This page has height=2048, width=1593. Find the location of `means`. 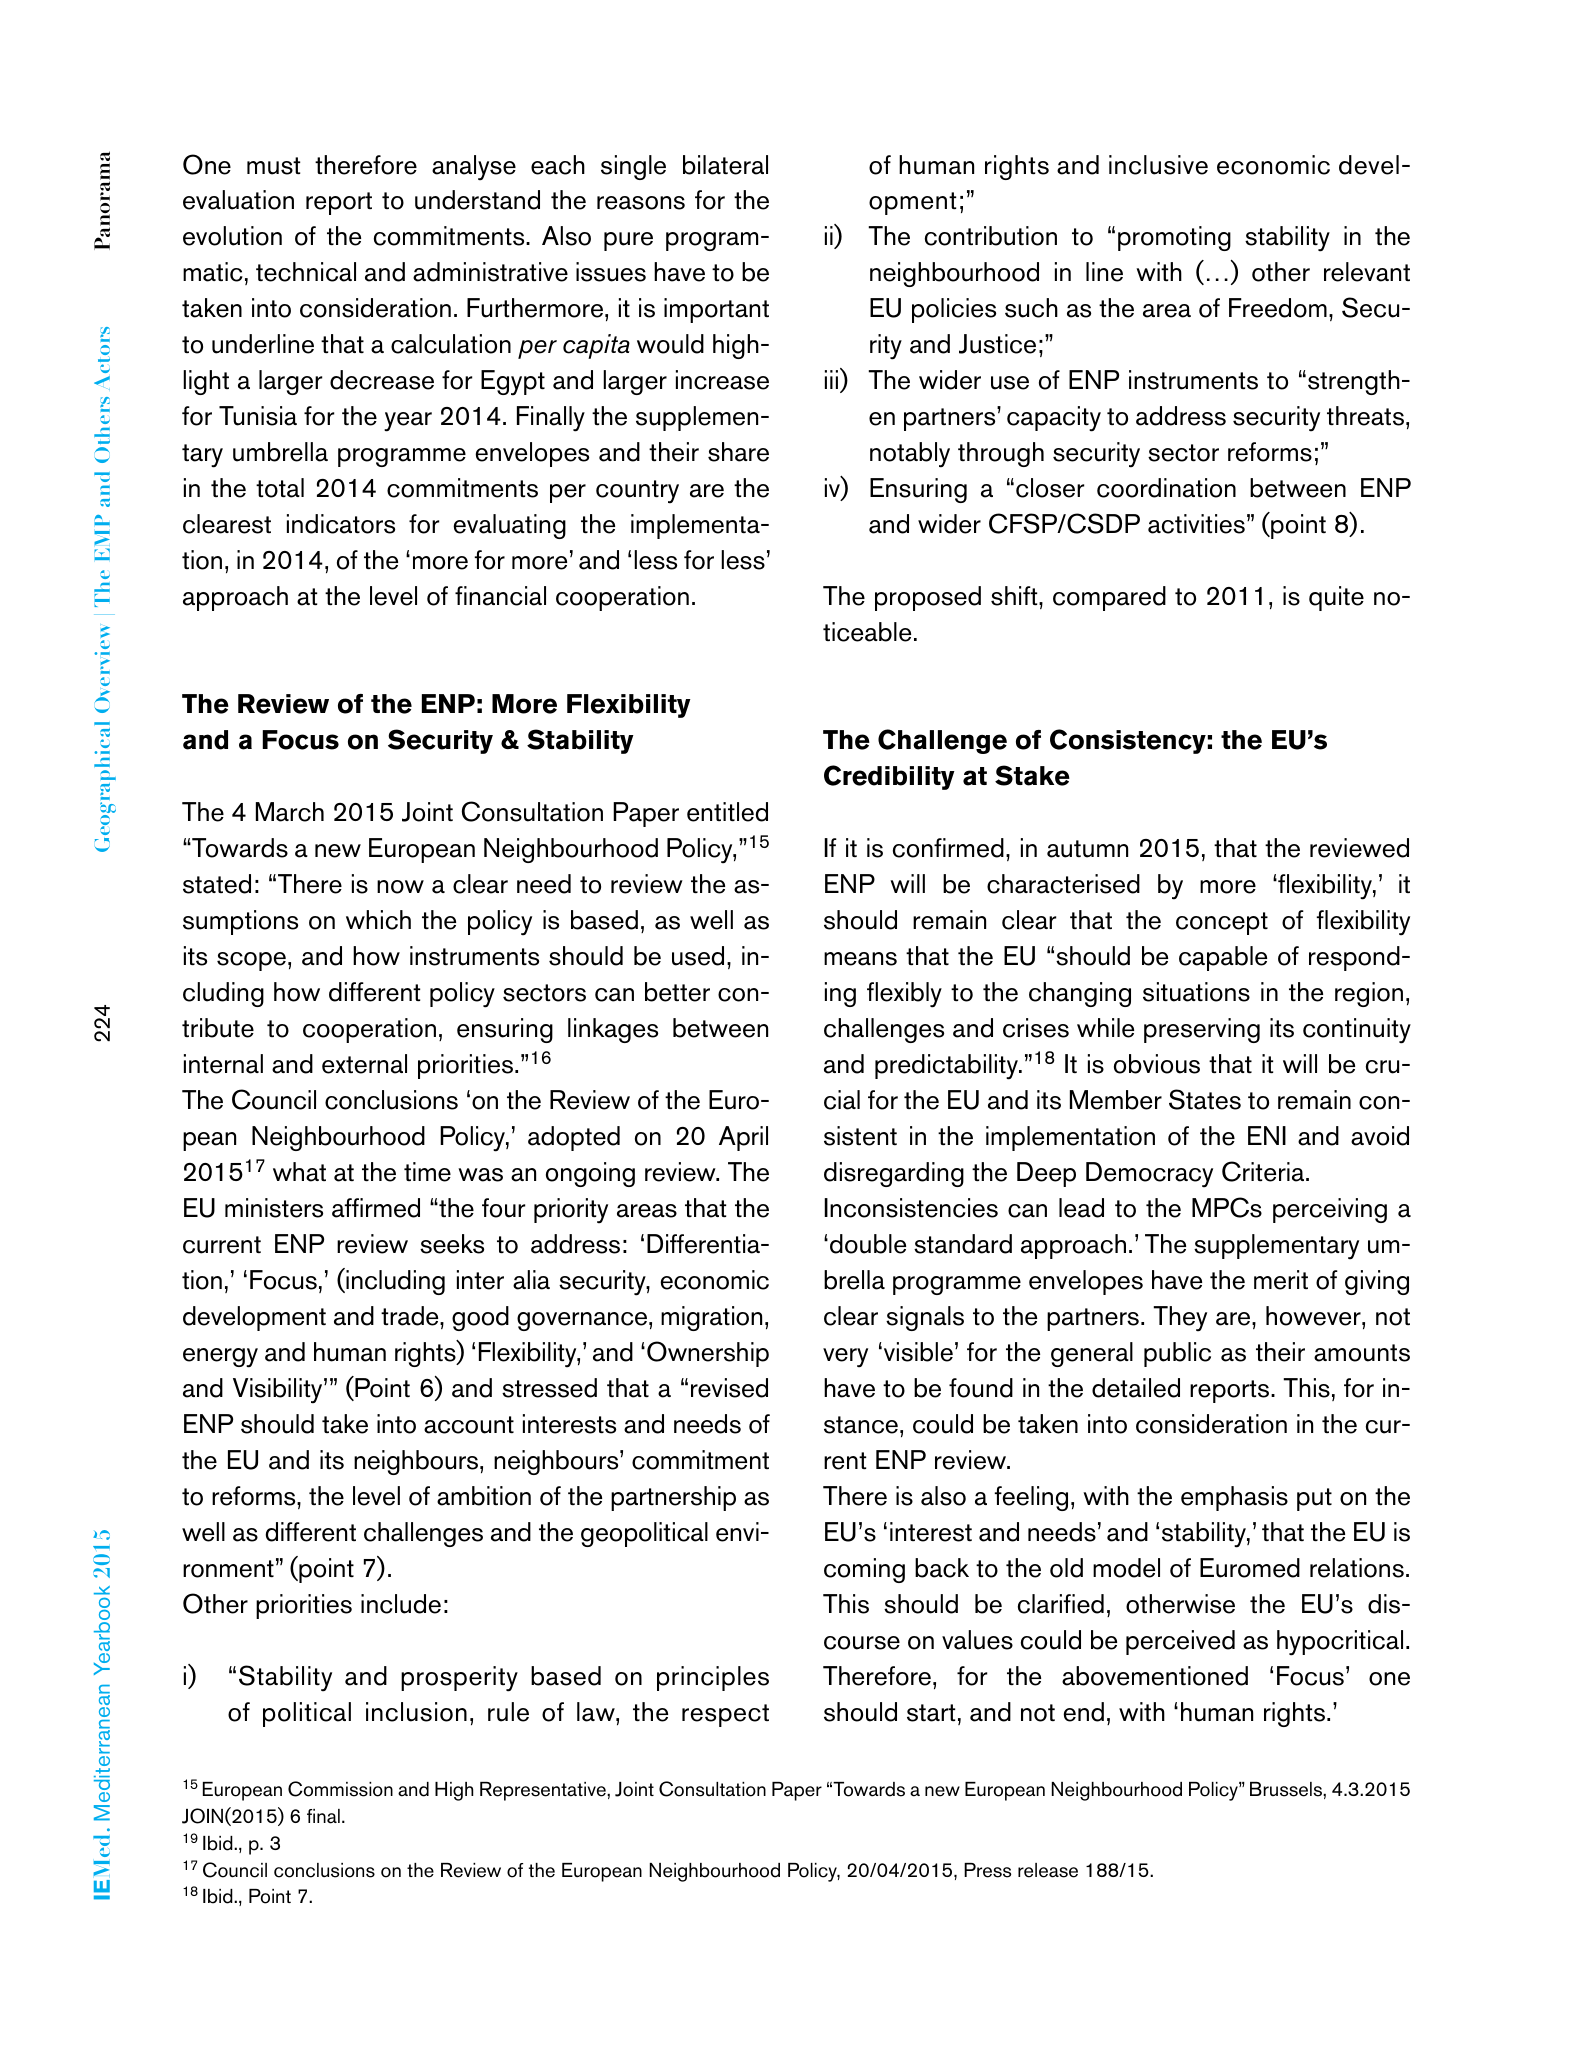

means is located at coordinates (860, 959).
